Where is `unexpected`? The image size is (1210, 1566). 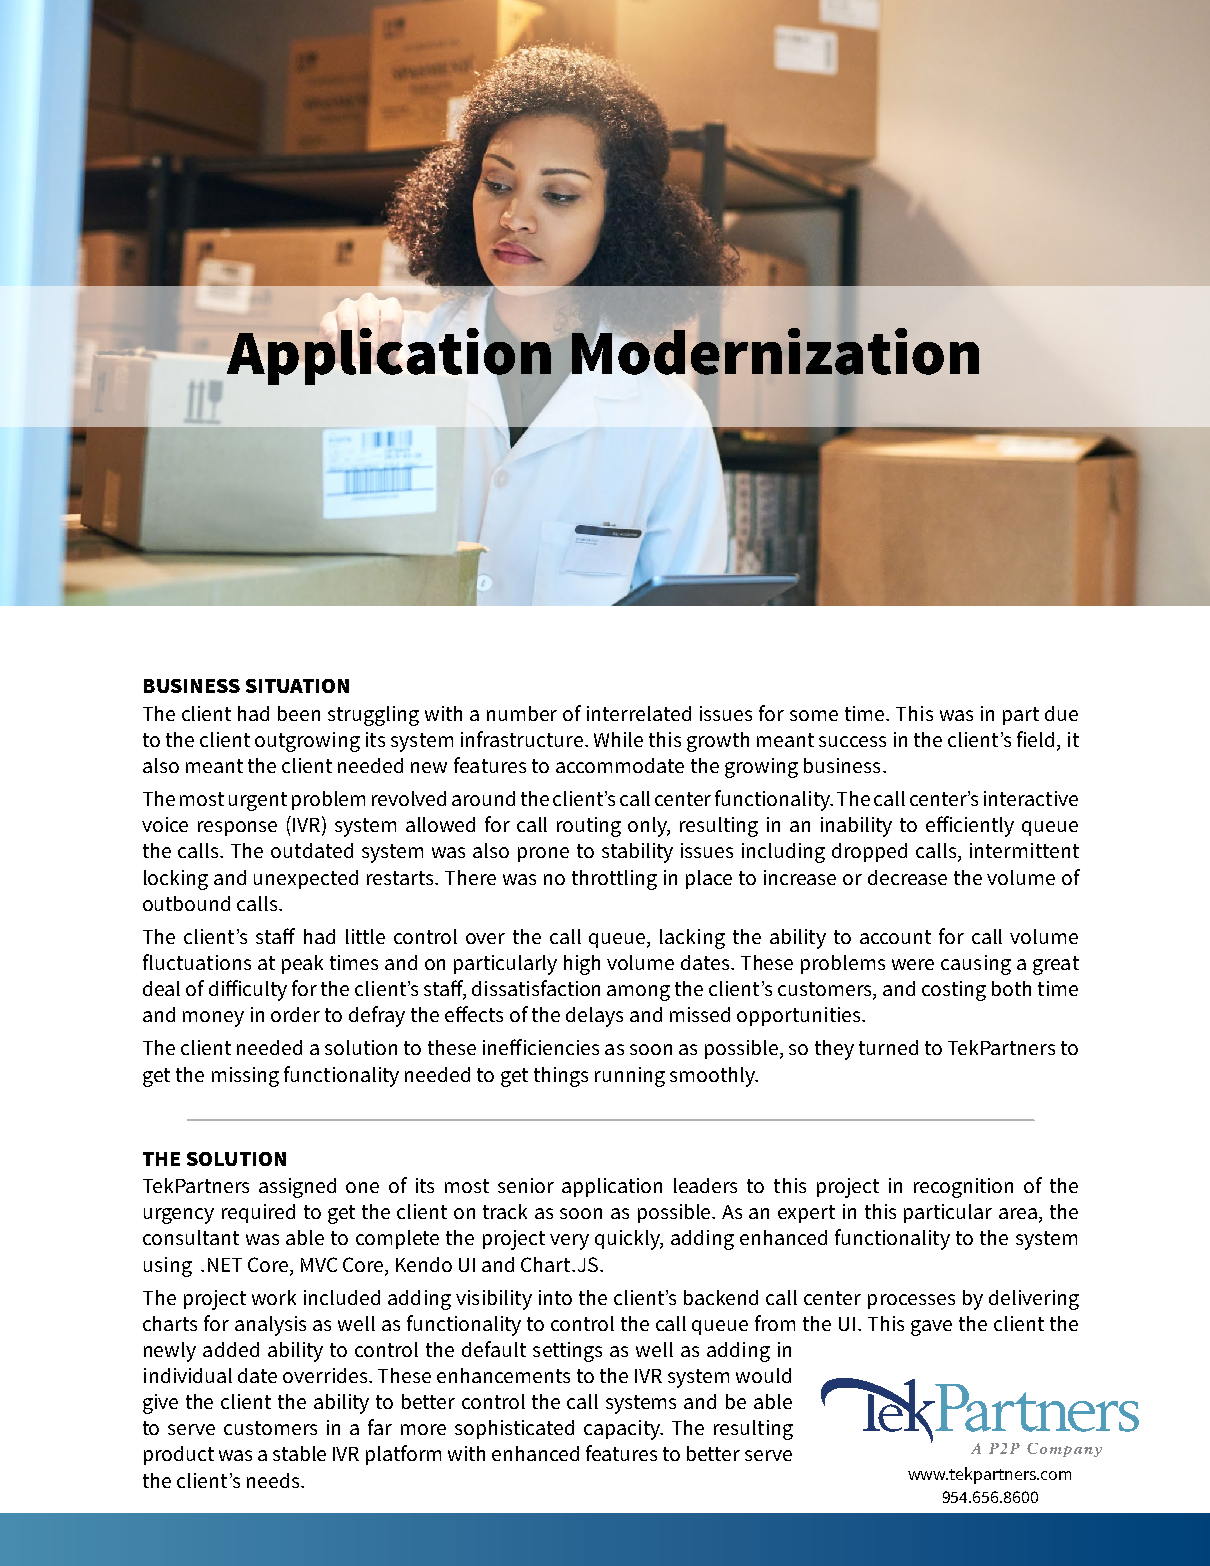 unexpected is located at coordinates (306, 879).
